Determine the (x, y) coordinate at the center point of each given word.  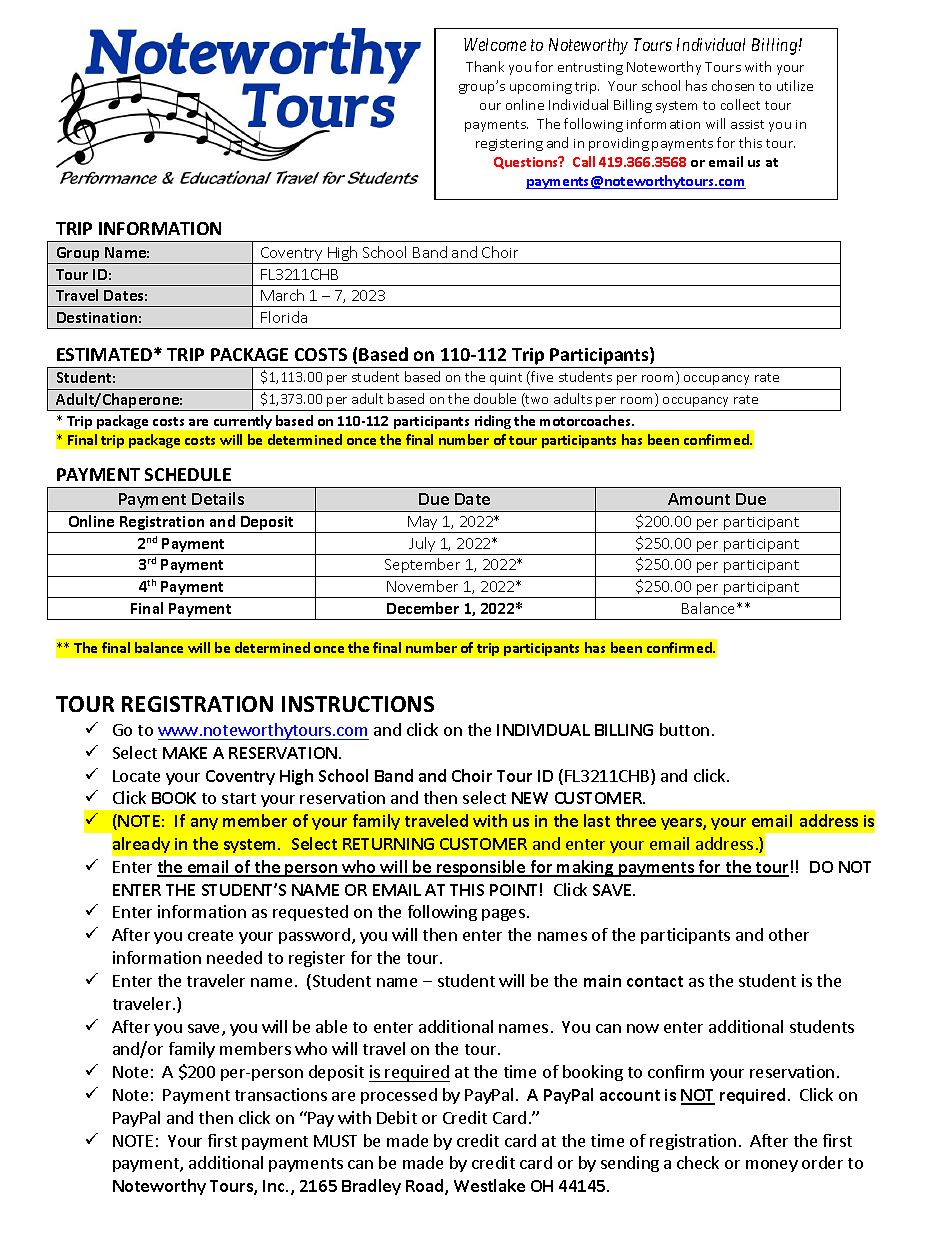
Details (218, 498)
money (772, 1166)
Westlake (489, 1185)
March (282, 295)
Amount (699, 499)
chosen (733, 85)
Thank (485, 66)
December (423, 608)
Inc (275, 1186)
